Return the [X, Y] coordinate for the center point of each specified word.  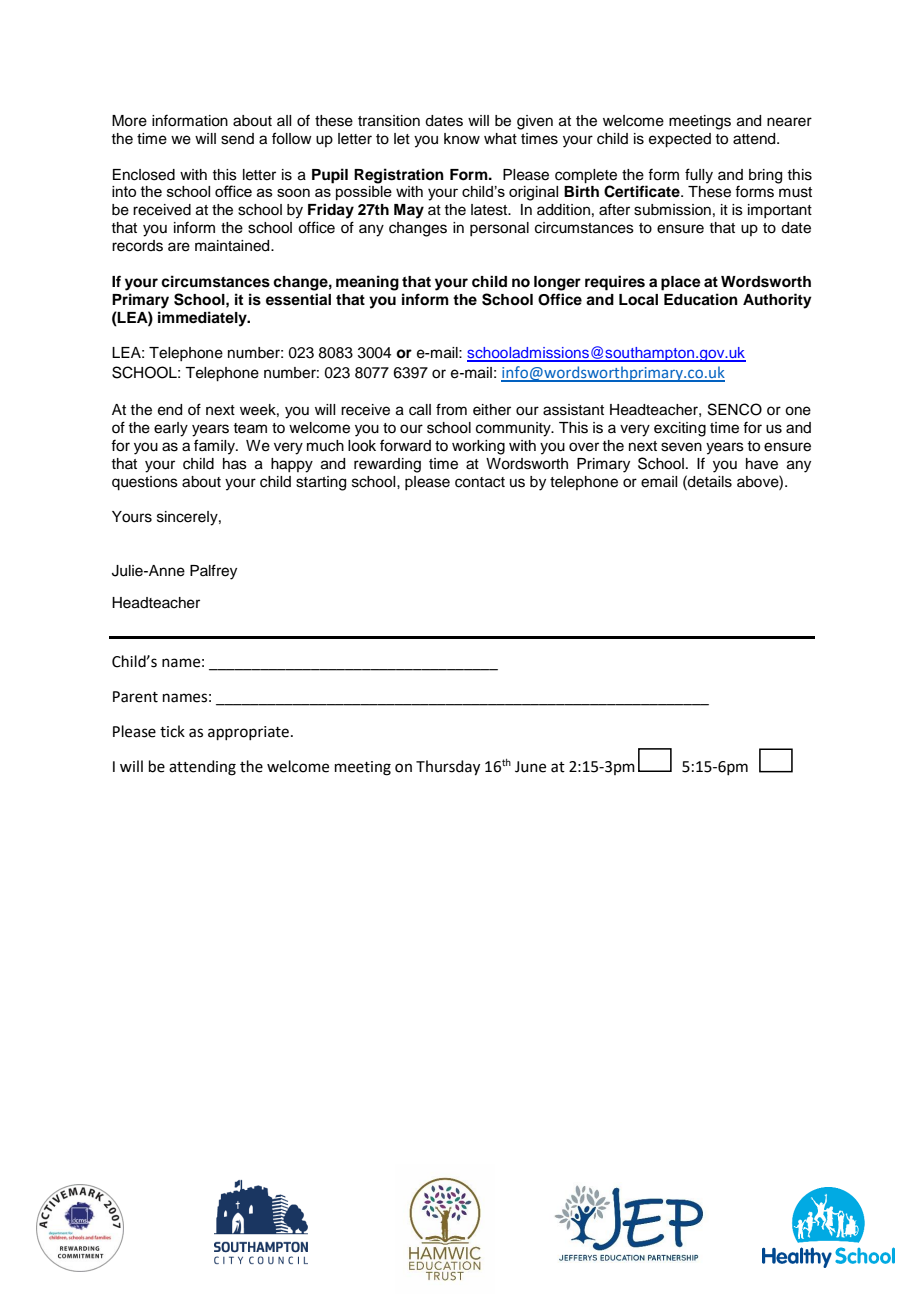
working [478, 447]
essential [298, 299]
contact [480, 482]
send [237, 139]
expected [680, 140]
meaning [367, 283]
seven [681, 447]
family [215, 447]
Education [701, 299]
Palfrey [213, 572]
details [709, 481]
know [462, 139]
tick [172, 731]
